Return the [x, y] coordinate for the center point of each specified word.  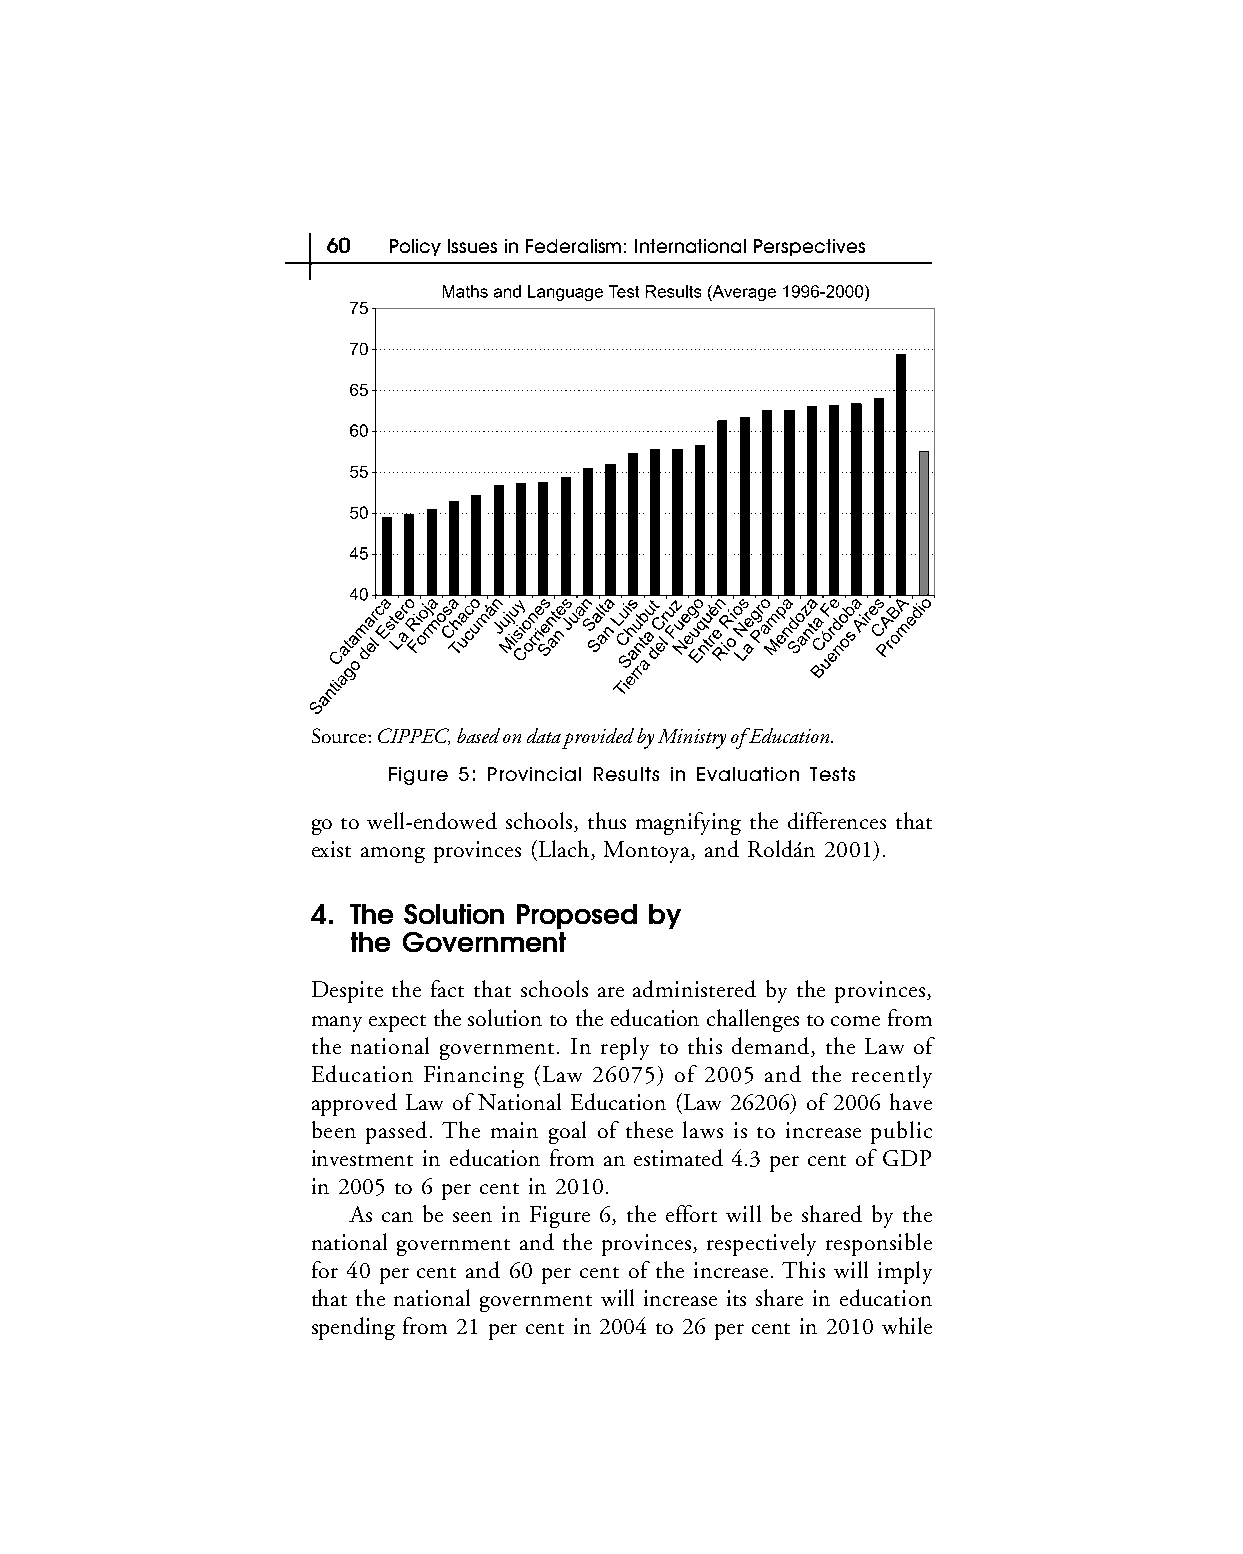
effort [691, 1213]
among [393, 855]
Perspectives [809, 247]
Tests [832, 774]
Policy [415, 247]
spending [353, 1328]
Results [626, 774]
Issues [472, 246]
